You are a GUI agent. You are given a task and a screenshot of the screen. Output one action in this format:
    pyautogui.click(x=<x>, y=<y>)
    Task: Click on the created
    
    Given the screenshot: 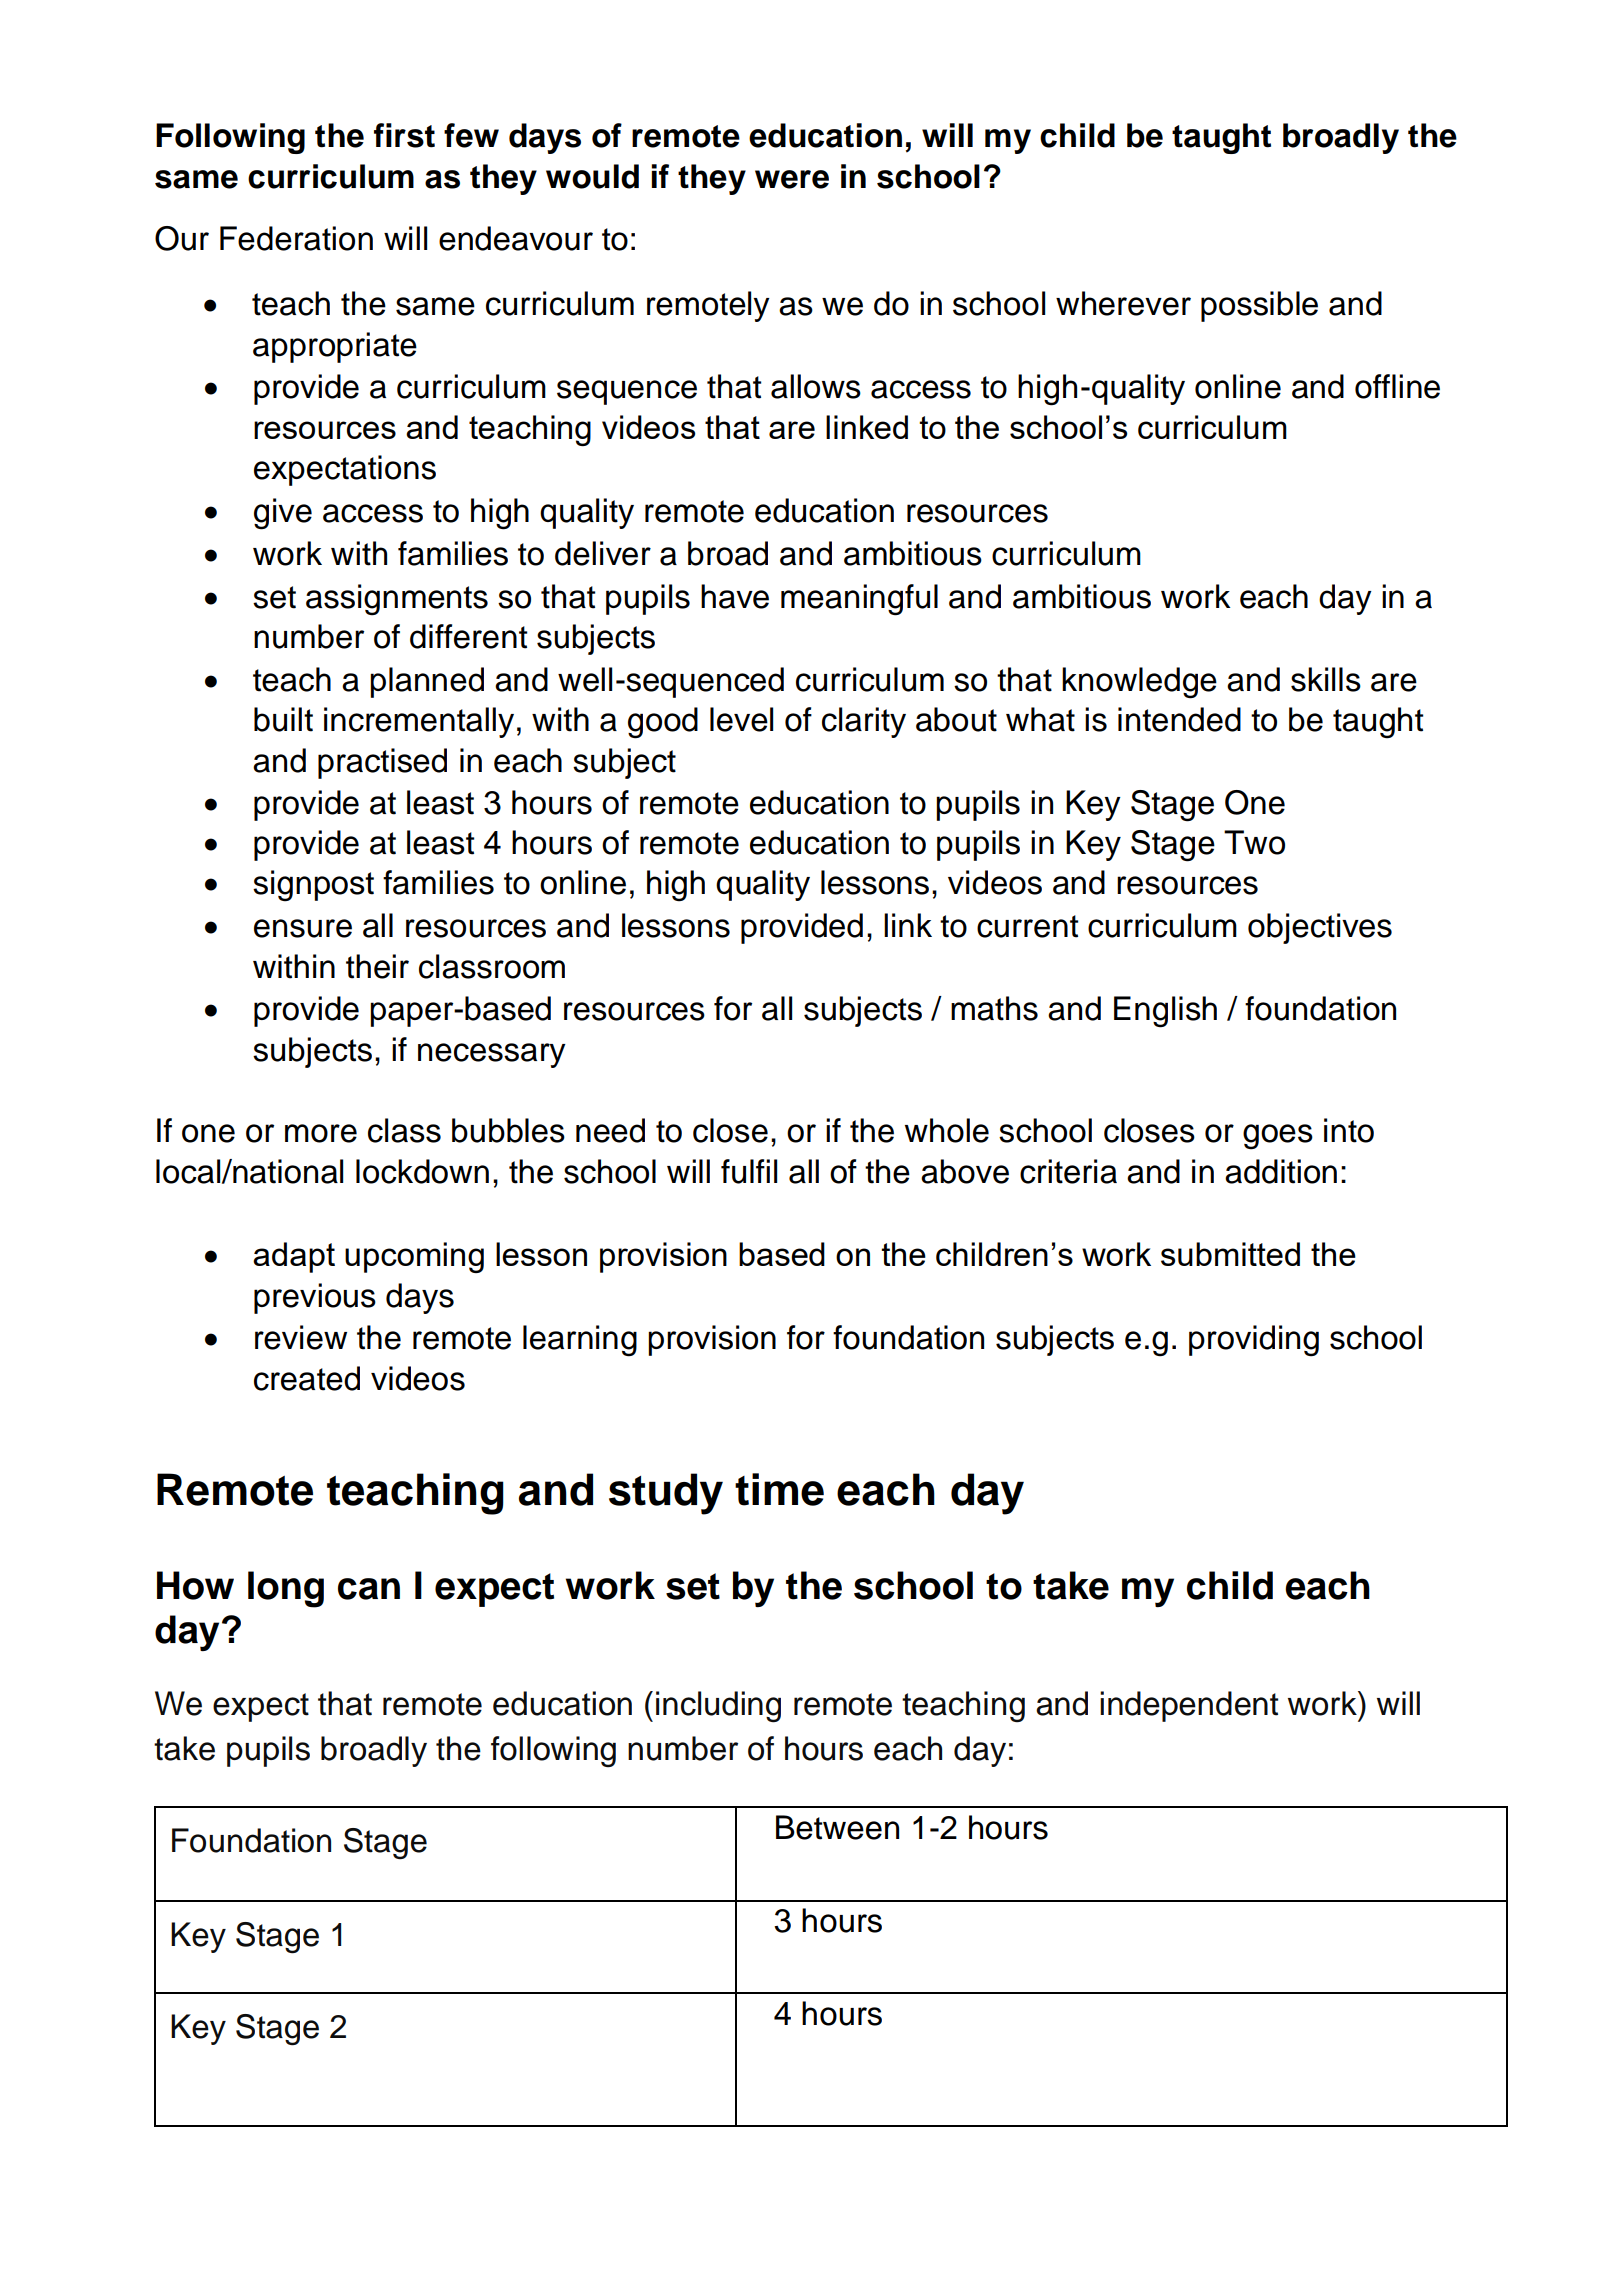 What is the action you would take?
    pyautogui.click(x=307, y=1378)
